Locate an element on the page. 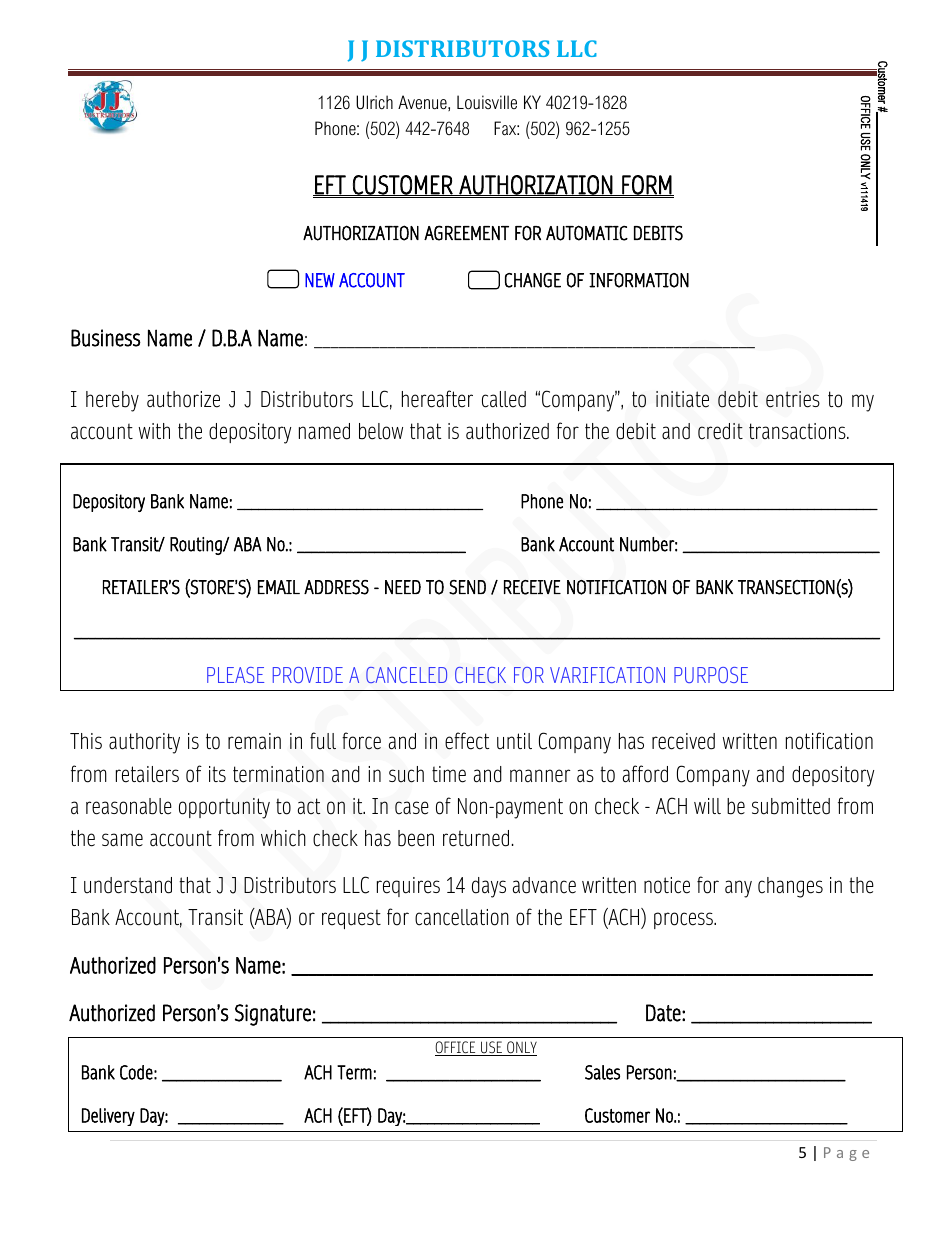  AUTOMATIC is located at coordinates (587, 233).
